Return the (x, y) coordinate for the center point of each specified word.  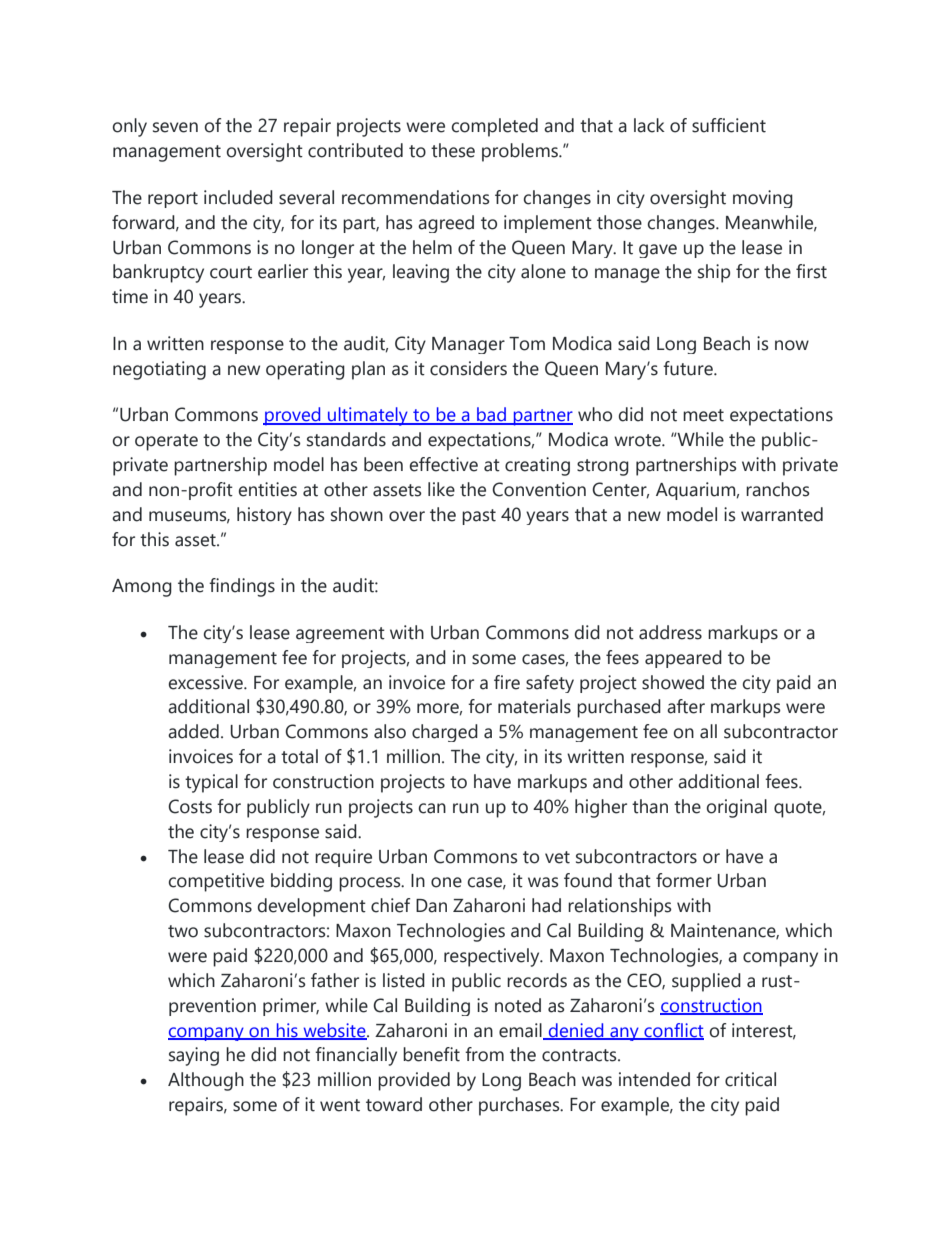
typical (211, 783)
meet (703, 415)
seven (175, 127)
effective (444, 464)
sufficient (729, 125)
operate (166, 442)
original (737, 808)
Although (206, 1081)
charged (445, 733)
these (453, 150)
